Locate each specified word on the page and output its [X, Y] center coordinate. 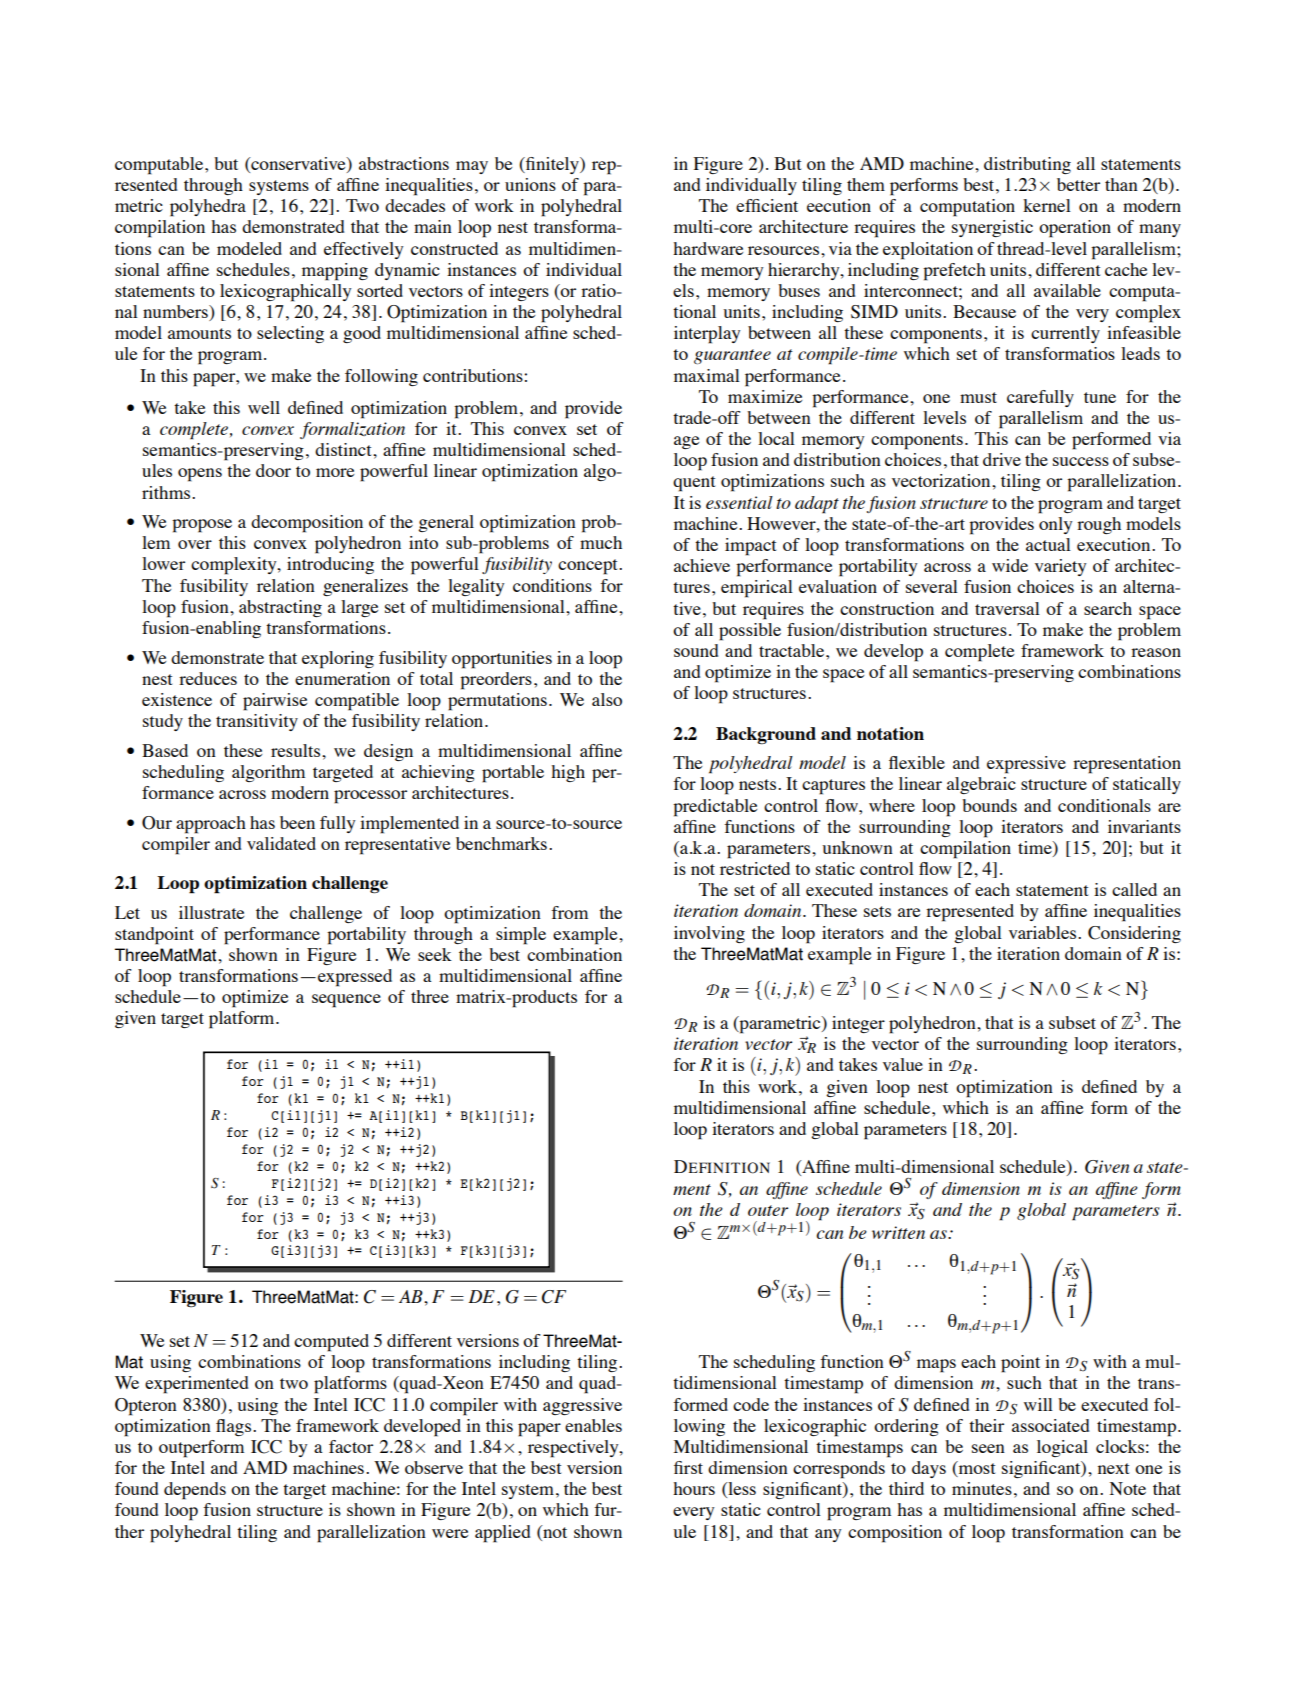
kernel [1047, 205]
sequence [346, 1001]
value [903, 1064]
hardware [708, 248]
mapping [335, 272]
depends [195, 1491]
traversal [1007, 608]
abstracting [280, 608]
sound [696, 650]
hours [694, 1488]
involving [709, 934]
